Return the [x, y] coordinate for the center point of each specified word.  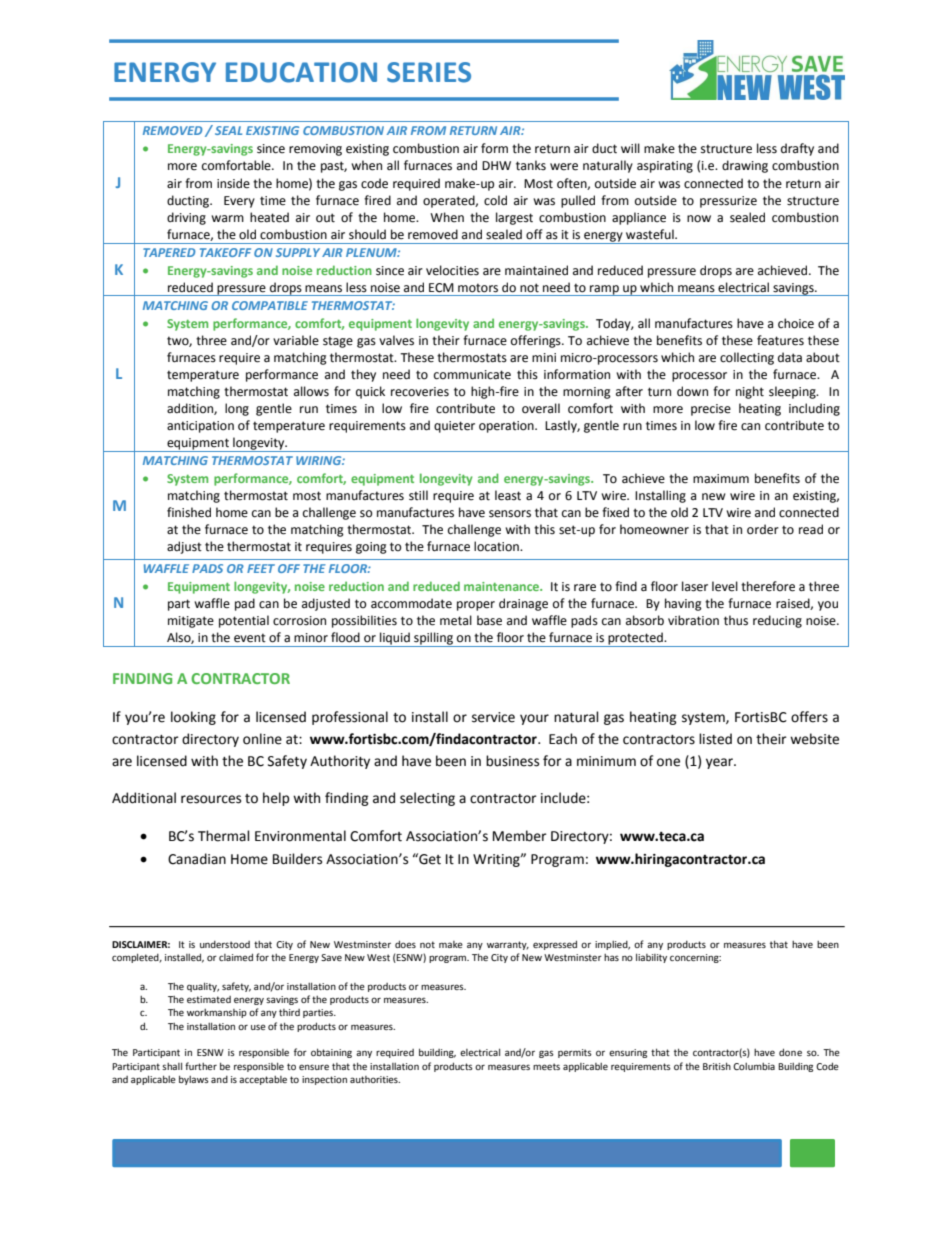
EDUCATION [301, 72]
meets [546, 1066]
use [258, 1027]
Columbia [754, 1066]
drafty [797, 149]
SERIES [429, 72]
